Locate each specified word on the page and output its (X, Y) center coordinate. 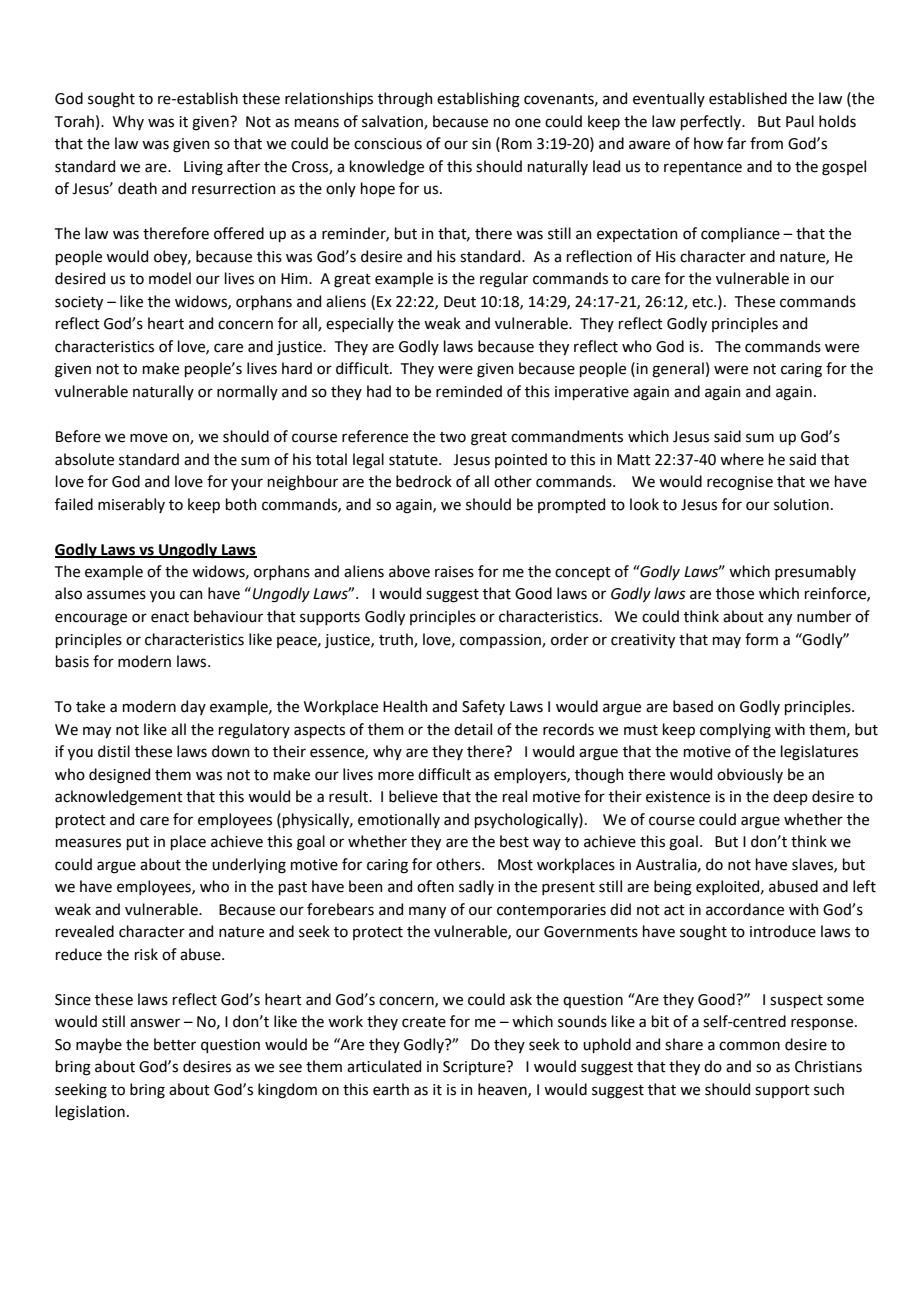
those (735, 593)
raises (454, 572)
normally (247, 392)
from (766, 143)
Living (203, 168)
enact (170, 617)
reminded (469, 391)
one (528, 123)
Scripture (475, 1068)
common (749, 1046)
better (175, 1044)
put (138, 843)
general (678, 370)
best (514, 841)
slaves (813, 865)
